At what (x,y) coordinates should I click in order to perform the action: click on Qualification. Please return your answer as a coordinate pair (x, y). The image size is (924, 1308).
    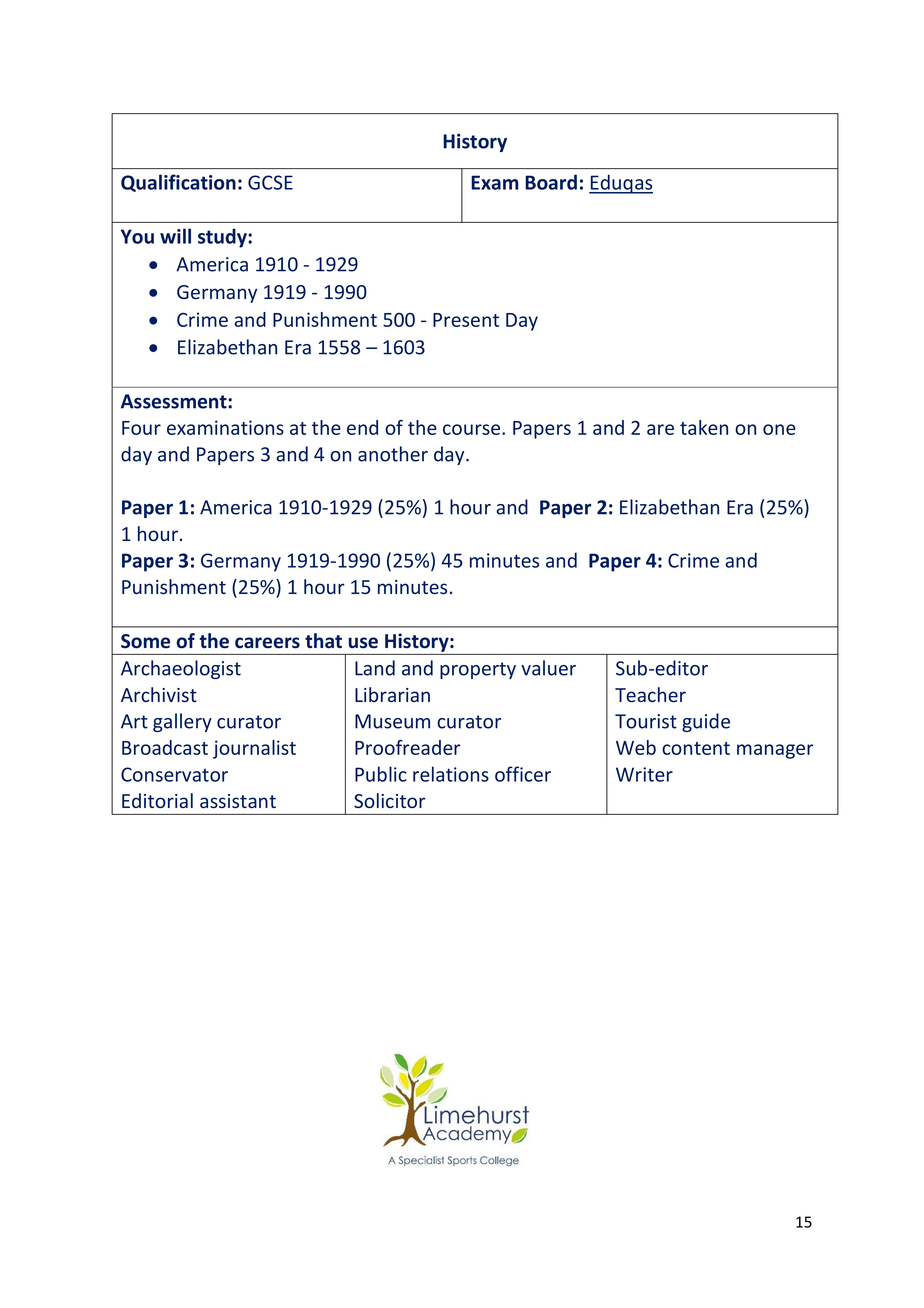
    Looking at the image, I should click on (178, 183).
